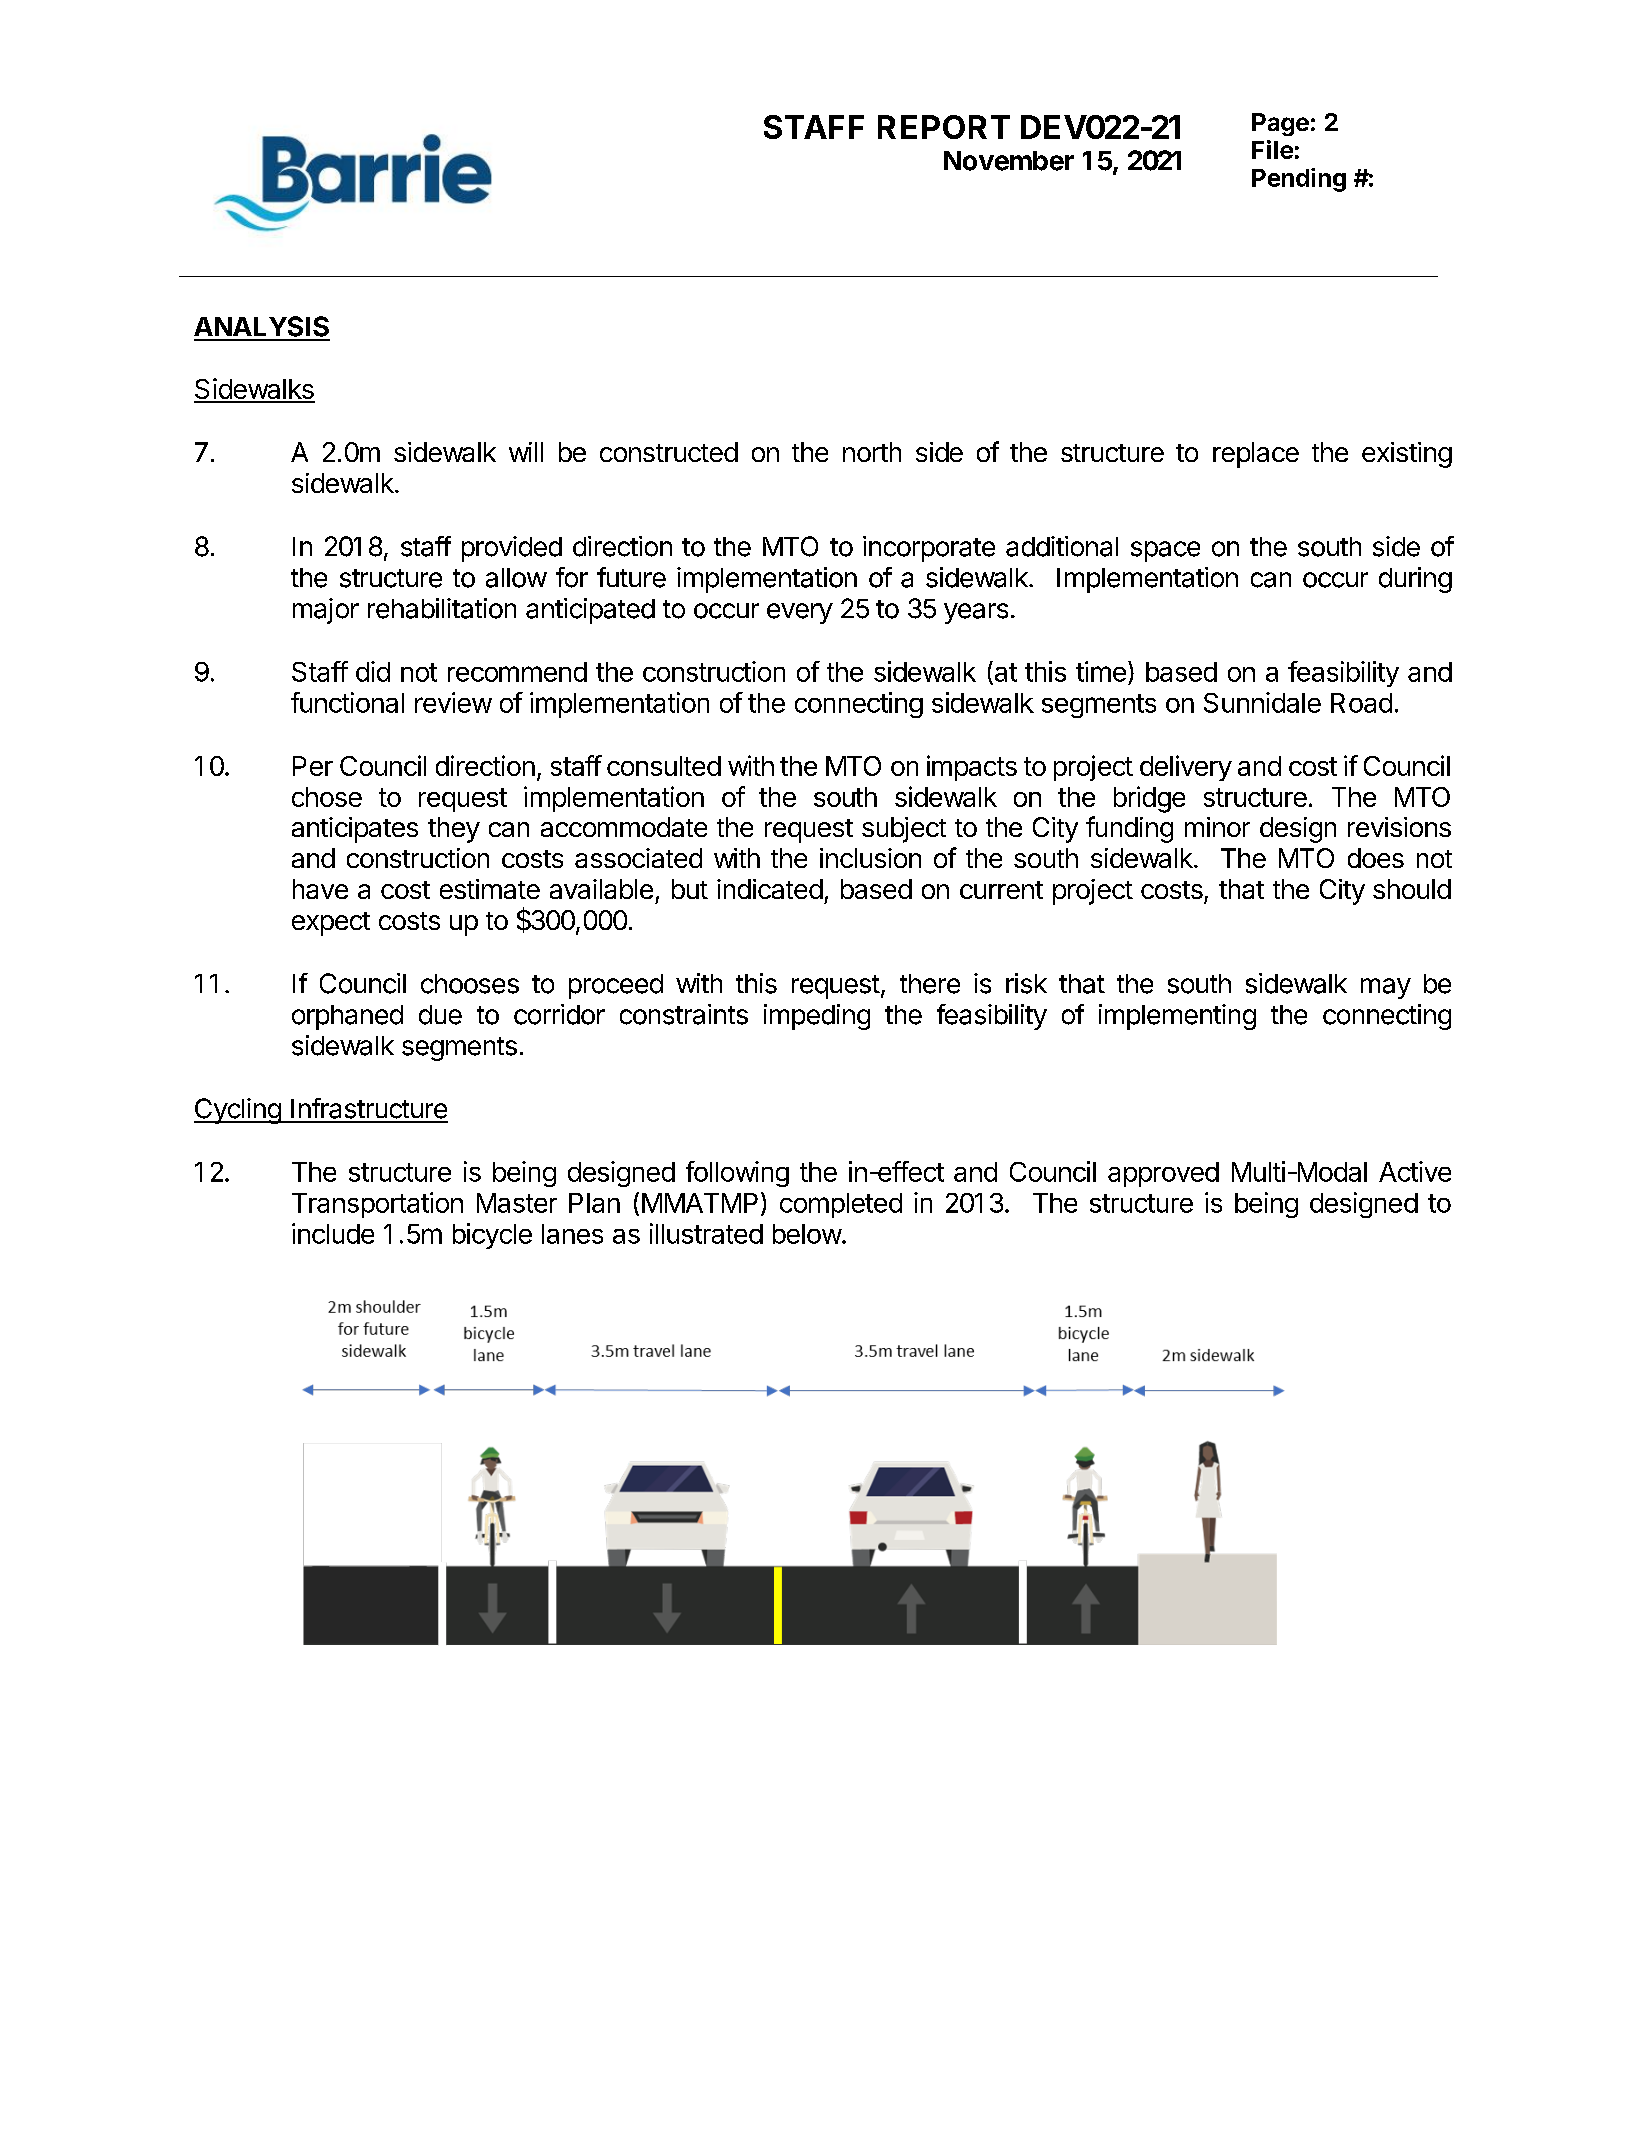 This image has width=1645, height=2129. What do you see at coordinates (1272, 149) in the image?
I see `File` at bounding box center [1272, 149].
